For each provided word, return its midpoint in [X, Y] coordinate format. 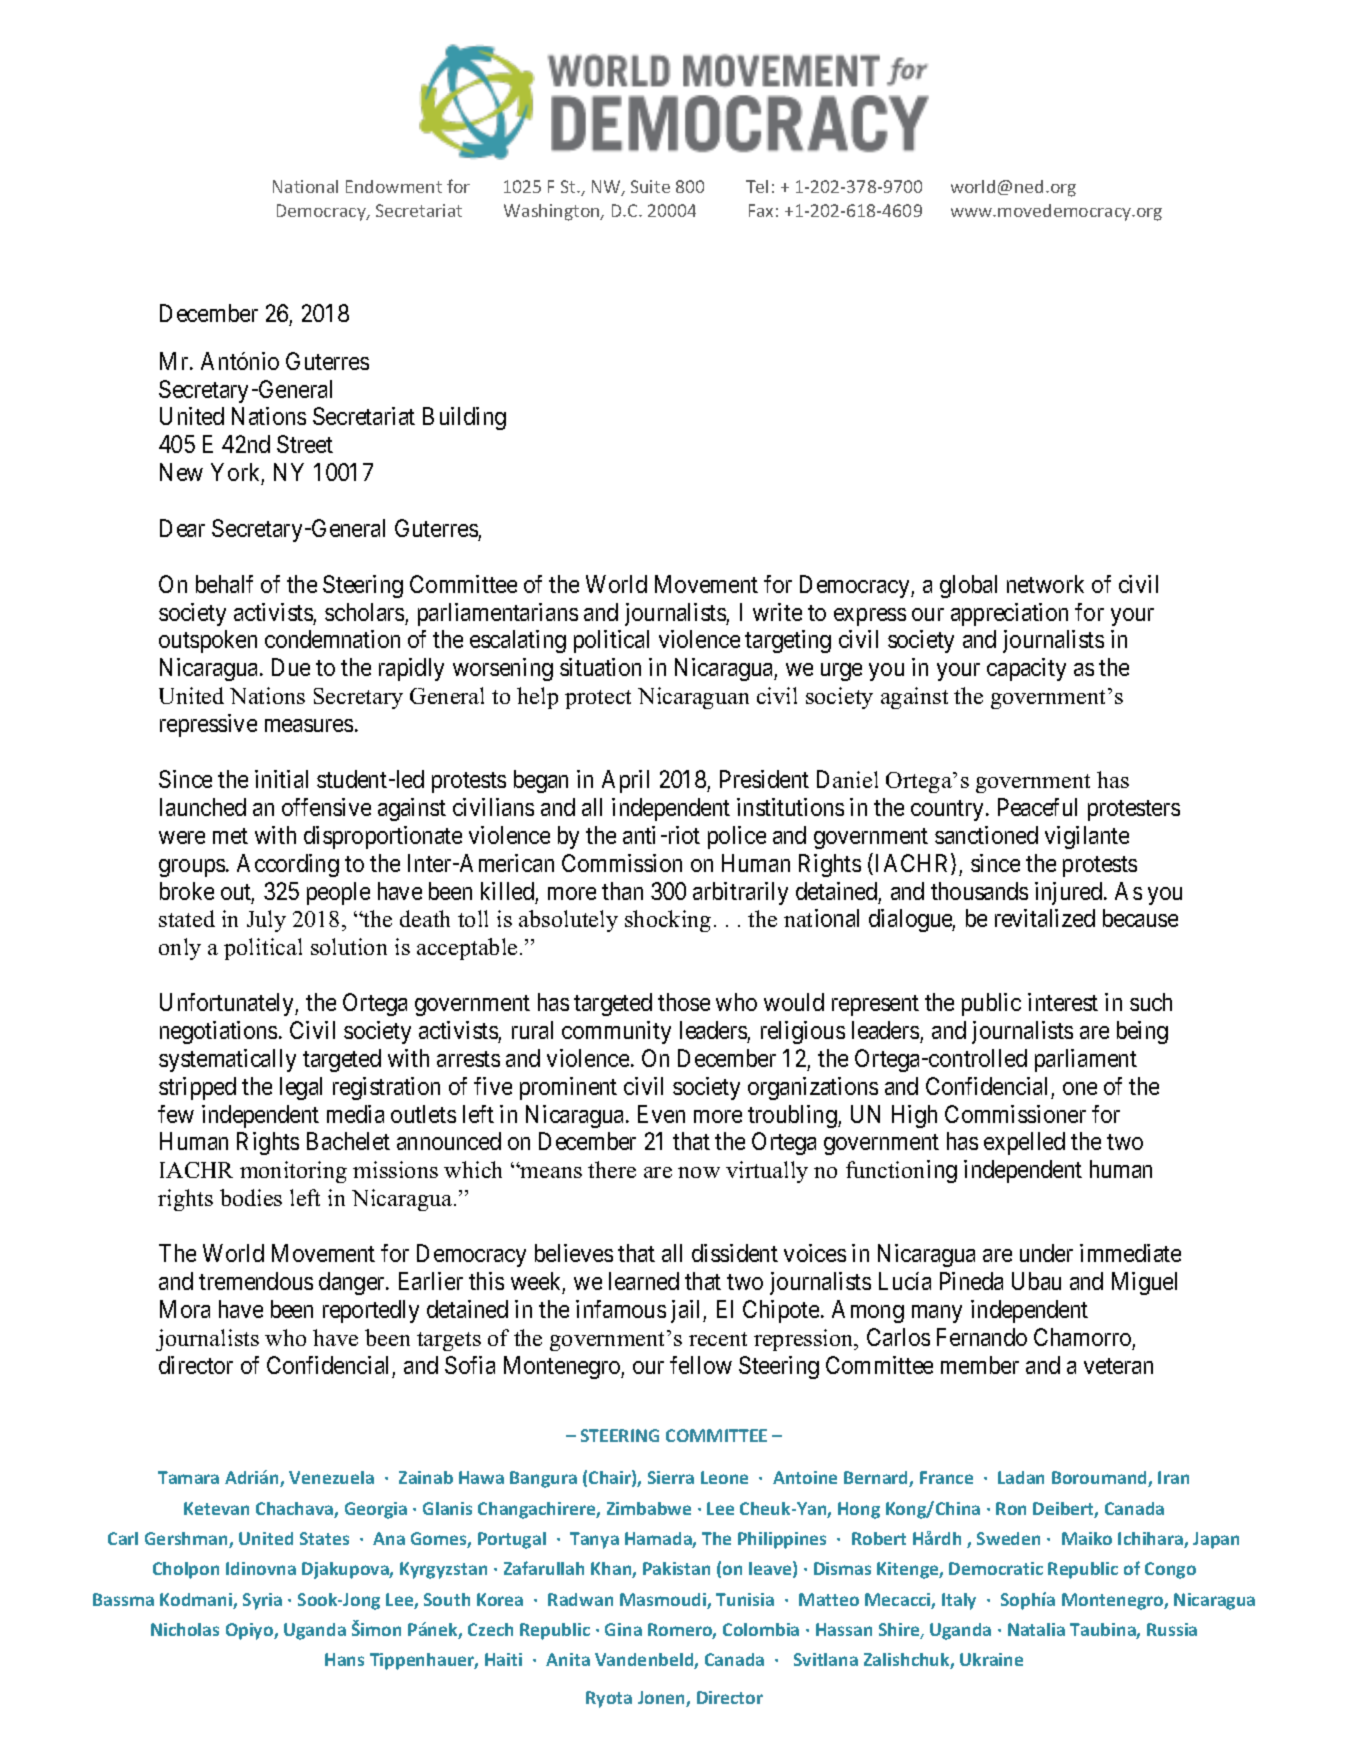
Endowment [394, 186]
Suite [650, 186]
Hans [344, 1659]
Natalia [1036, 1629]
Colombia [761, 1629]
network [1045, 584]
